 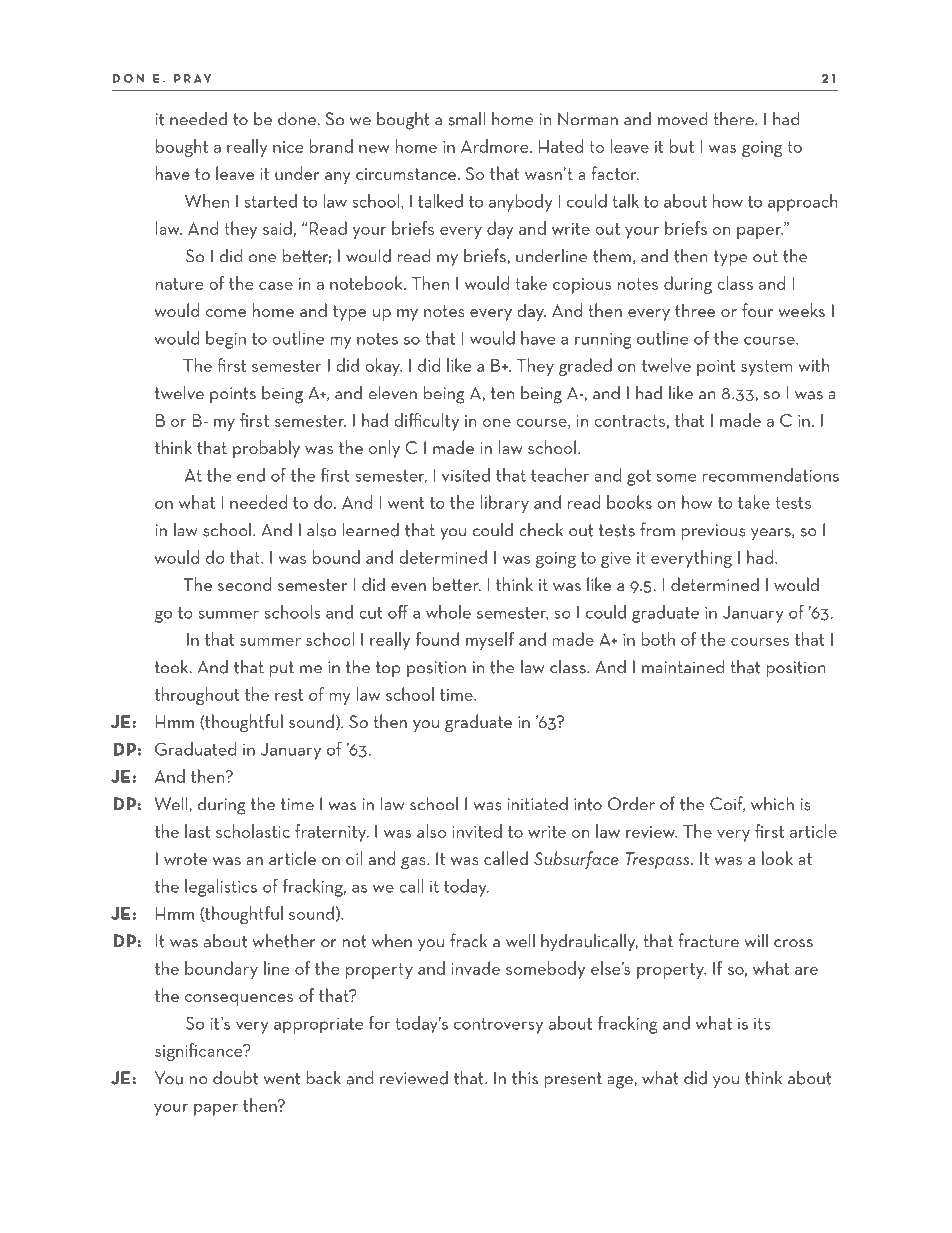 What do you see at coordinates (771, 475) in the screenshot?
I see `recommendations` at bounding box center [771, 475].
